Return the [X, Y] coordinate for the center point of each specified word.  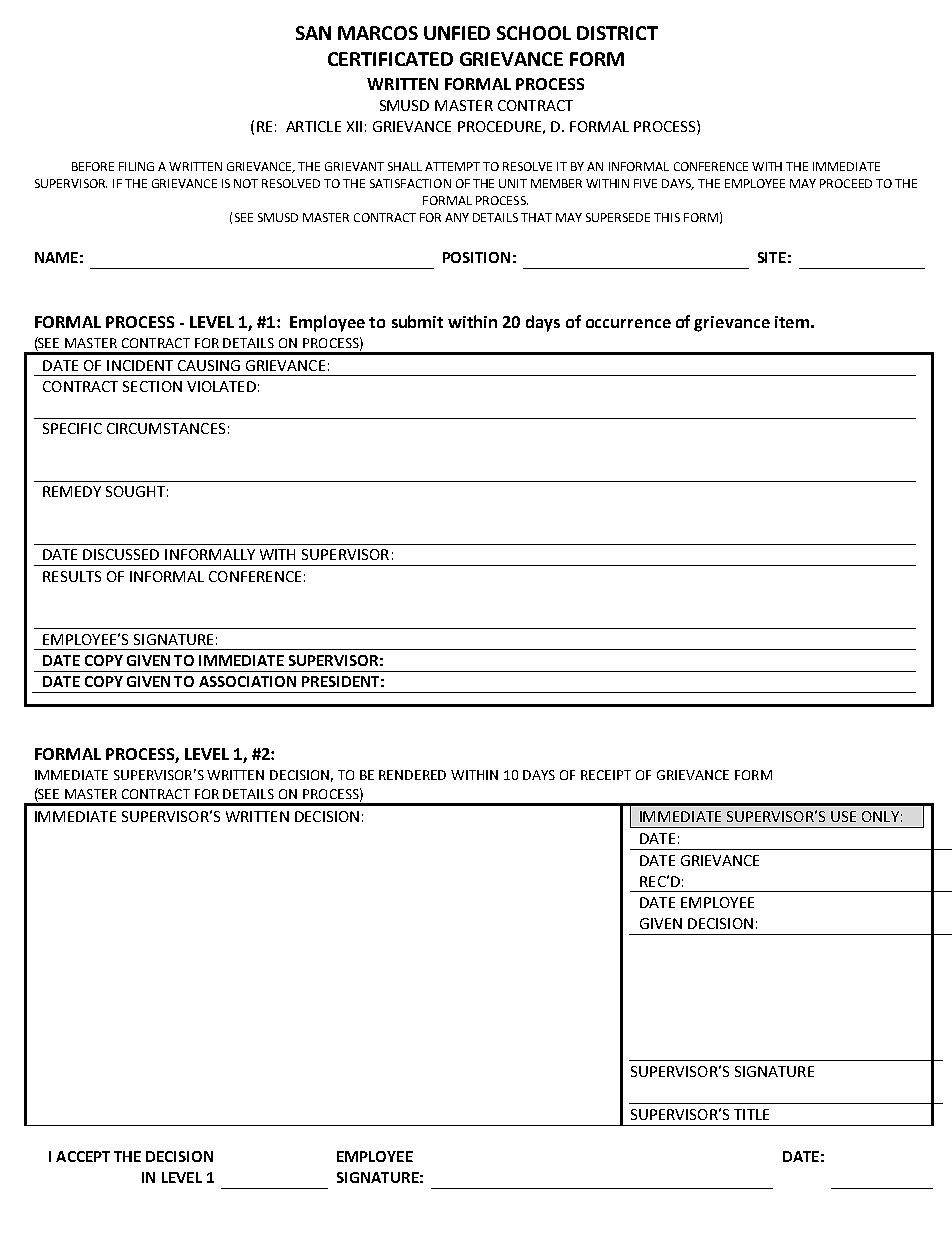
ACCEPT [83, 1156]
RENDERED [412, 775]
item [792, 322]
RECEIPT [606, 775]
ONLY [880, 816]
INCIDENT [140, 365]
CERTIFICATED [390, 59]
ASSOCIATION [247, 681]
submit [417, 321]
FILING [136, 166]
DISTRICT [617, 33]
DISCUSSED [121, 554]
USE [843, 816]
